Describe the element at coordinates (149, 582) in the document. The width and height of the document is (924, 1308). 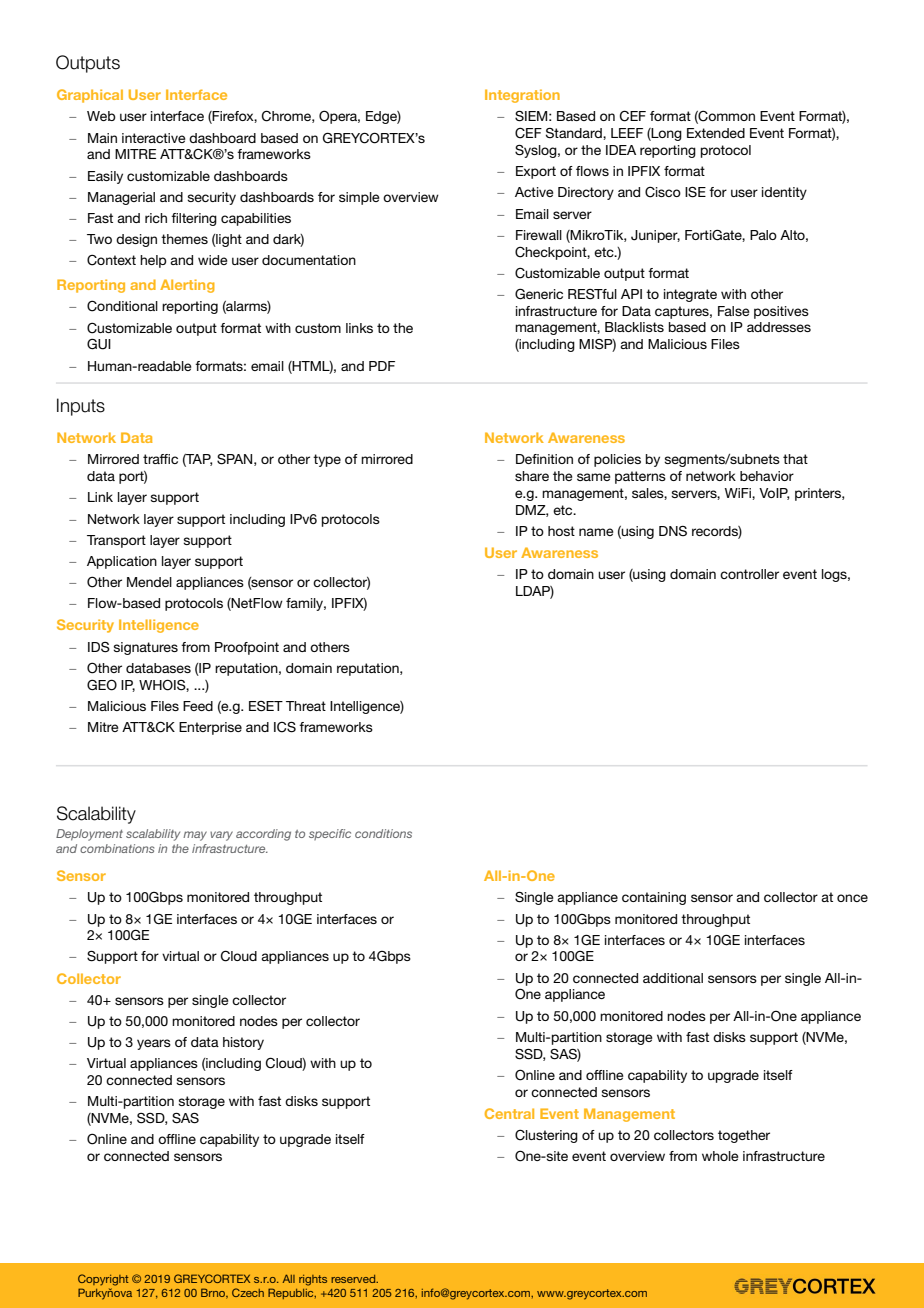
I see `Mendel` at that location.
